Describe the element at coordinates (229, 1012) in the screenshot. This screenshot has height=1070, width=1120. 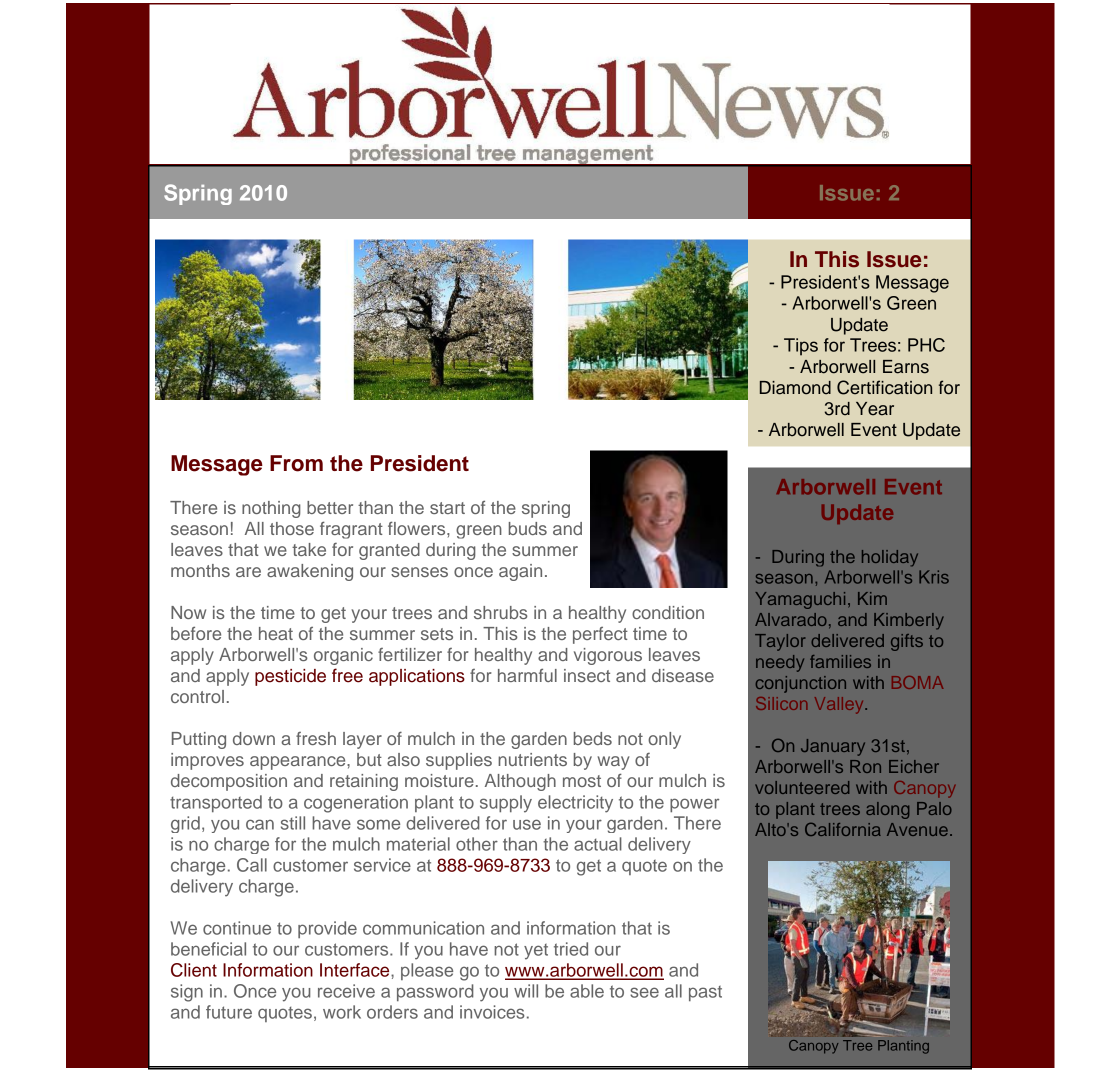
I see `future` at that location.
